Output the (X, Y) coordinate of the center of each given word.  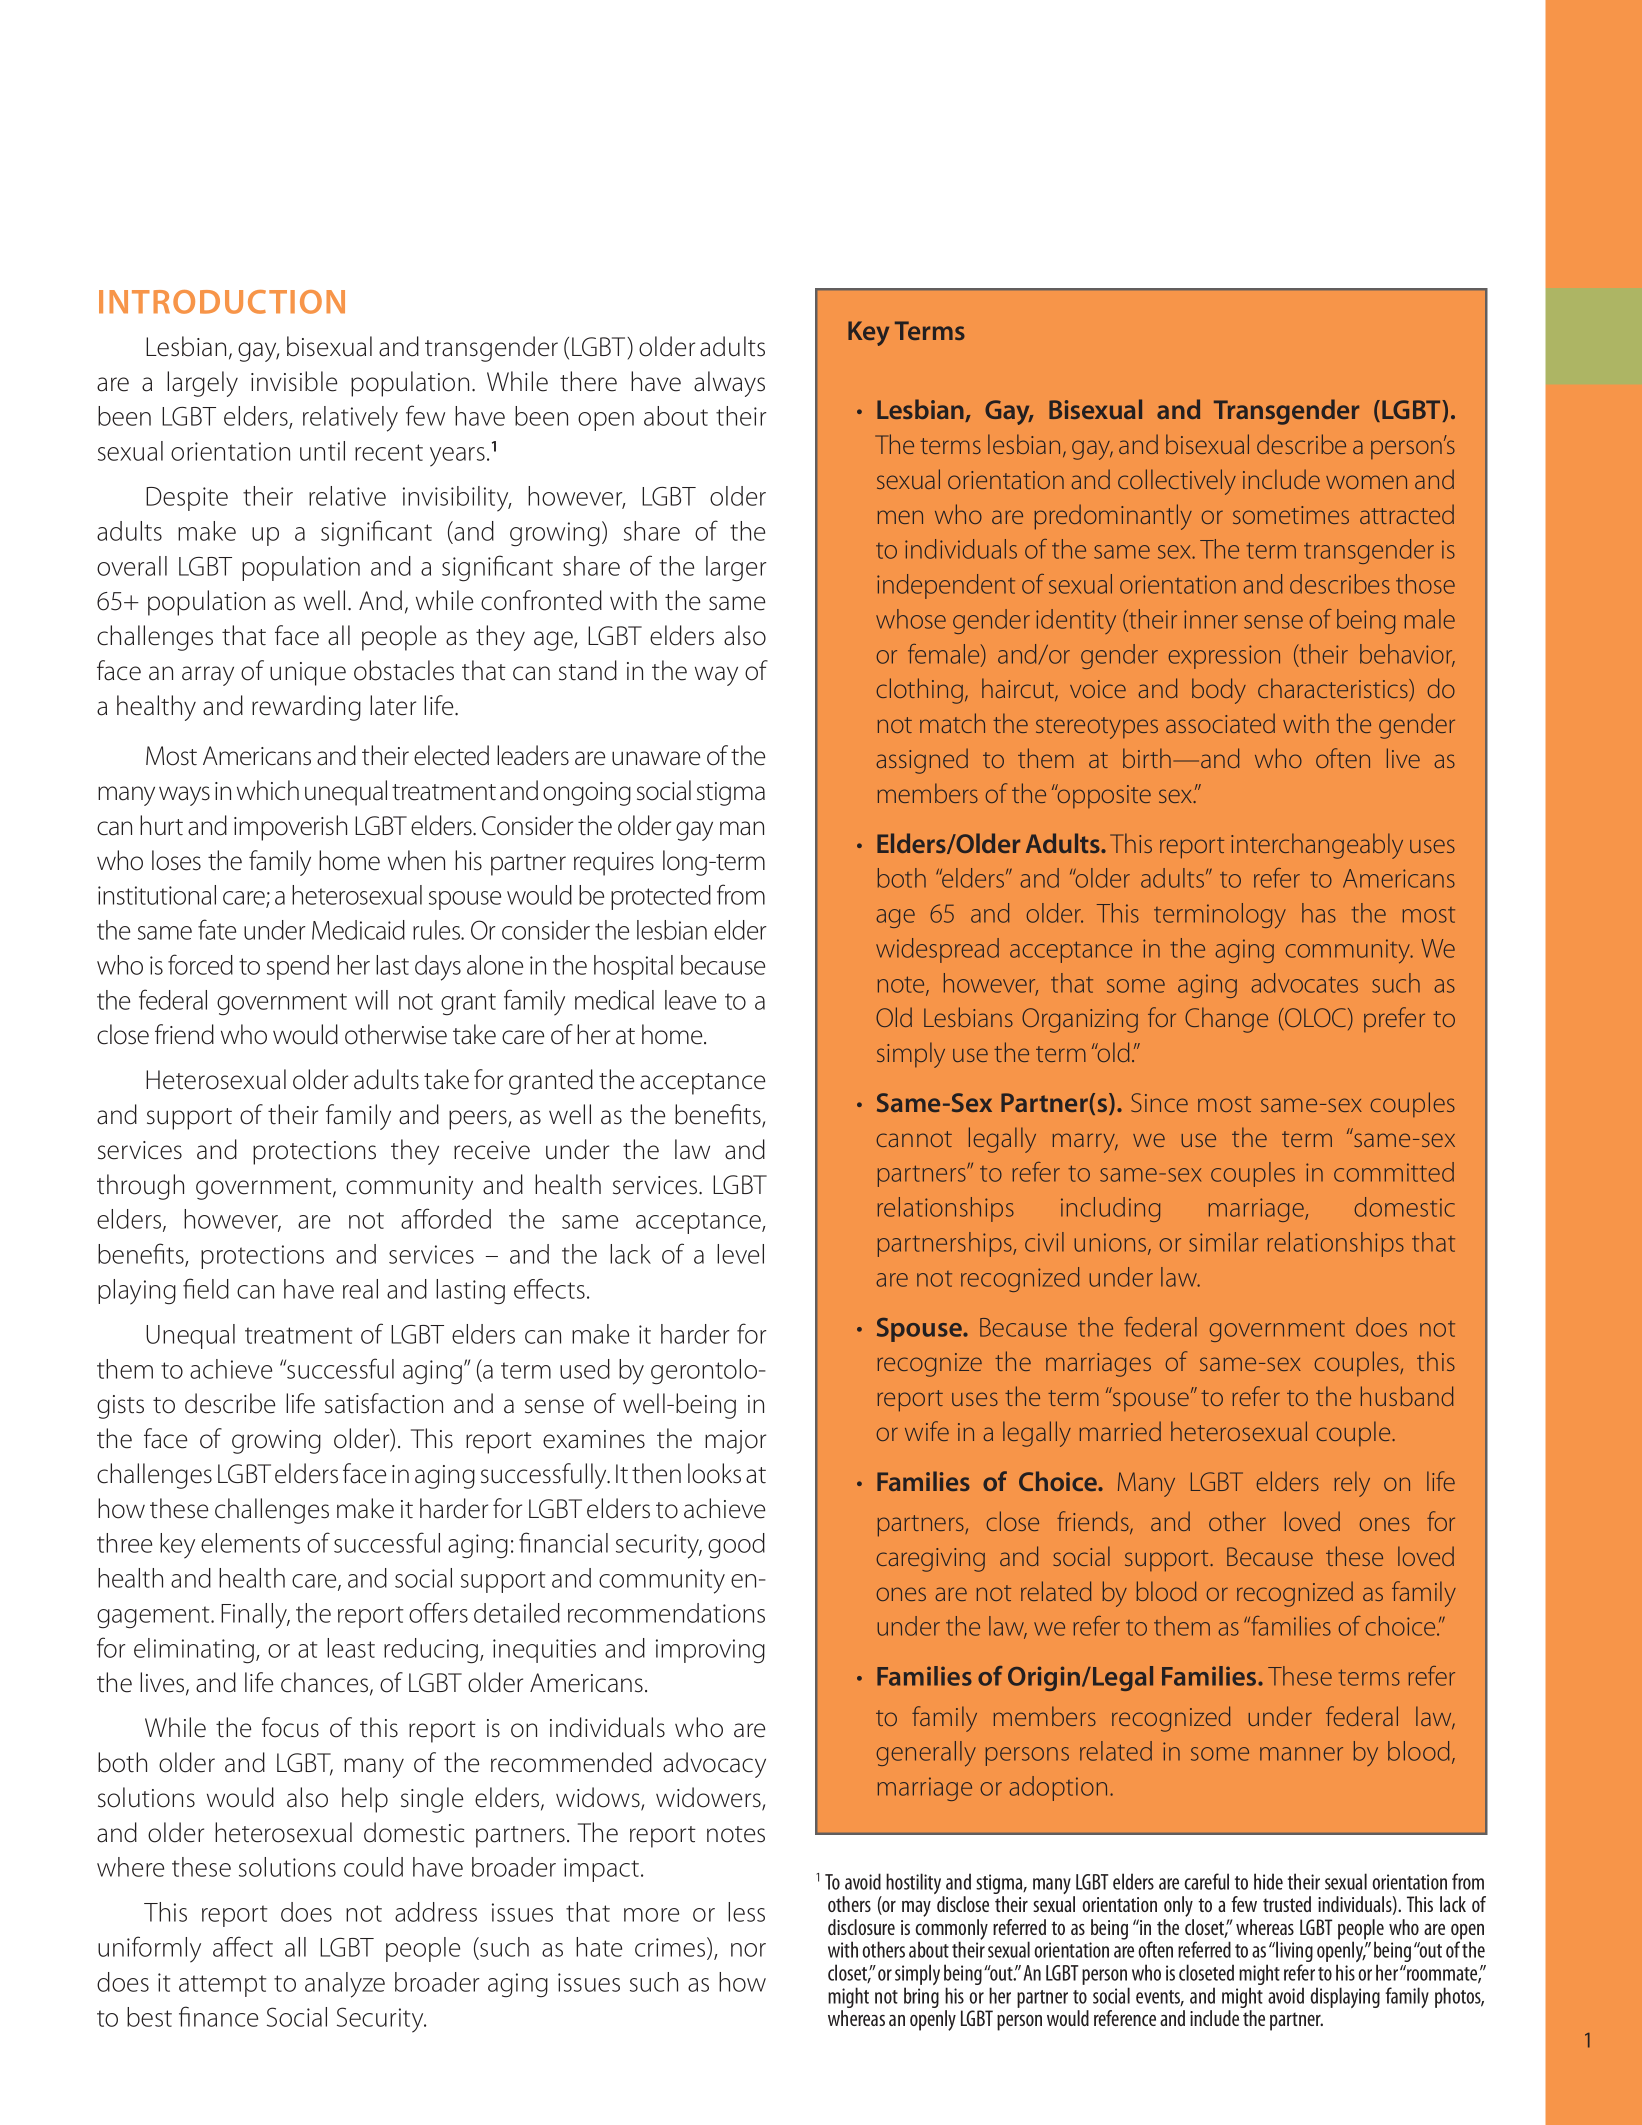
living (1293, 1953)
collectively (1177, 482)
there (588, 381)
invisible (294, 381)
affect (243, 1946)
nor (748, 1950)
